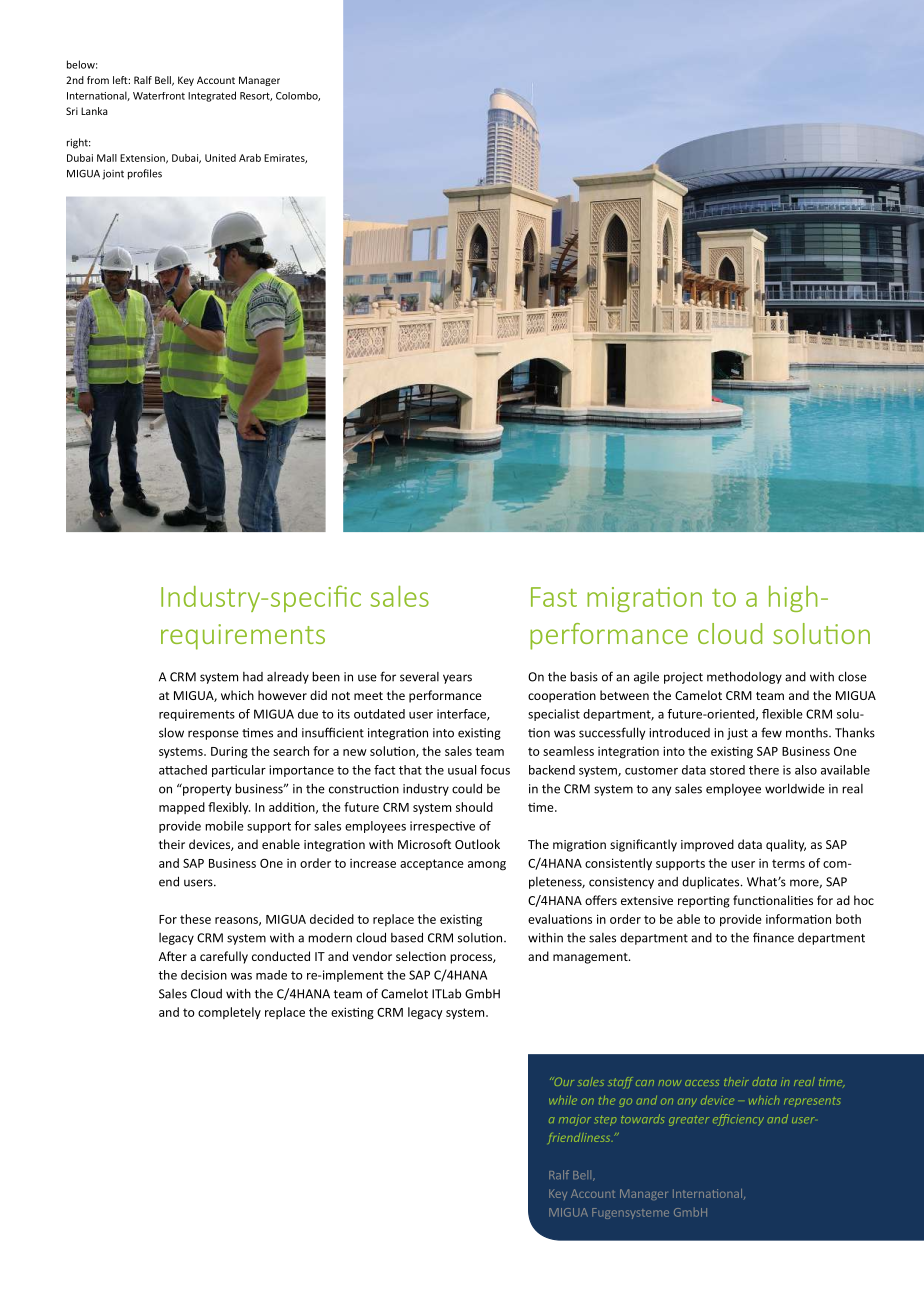 This image has width=924, height=1308. Describe the element at coordinates (462, 770) in the image. I see `usual` at that location.
